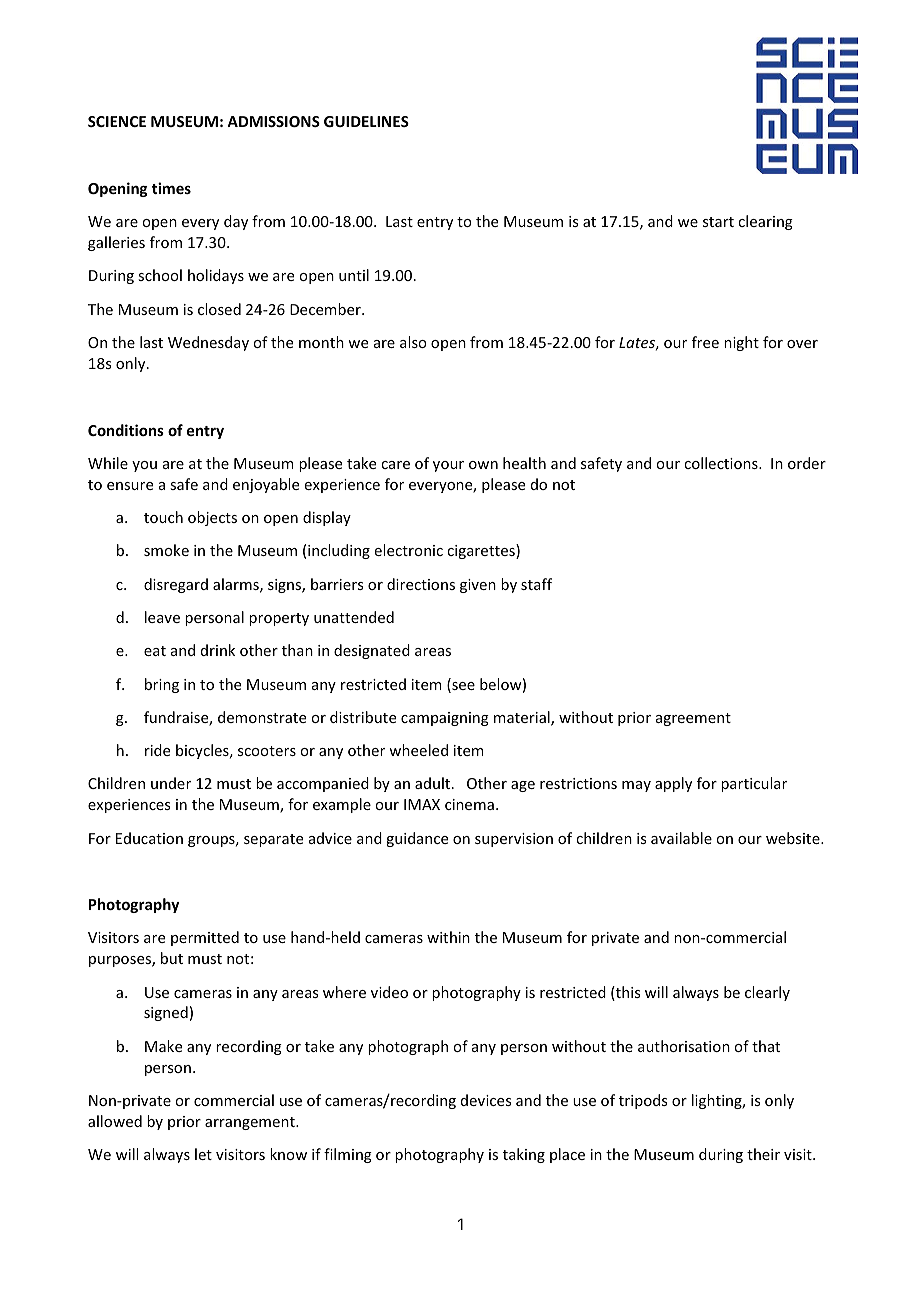 The image size is (924, 1308). What do you see at coordinates (741, 343) in the image?
I see `night` at bounding box center [741, 343].
